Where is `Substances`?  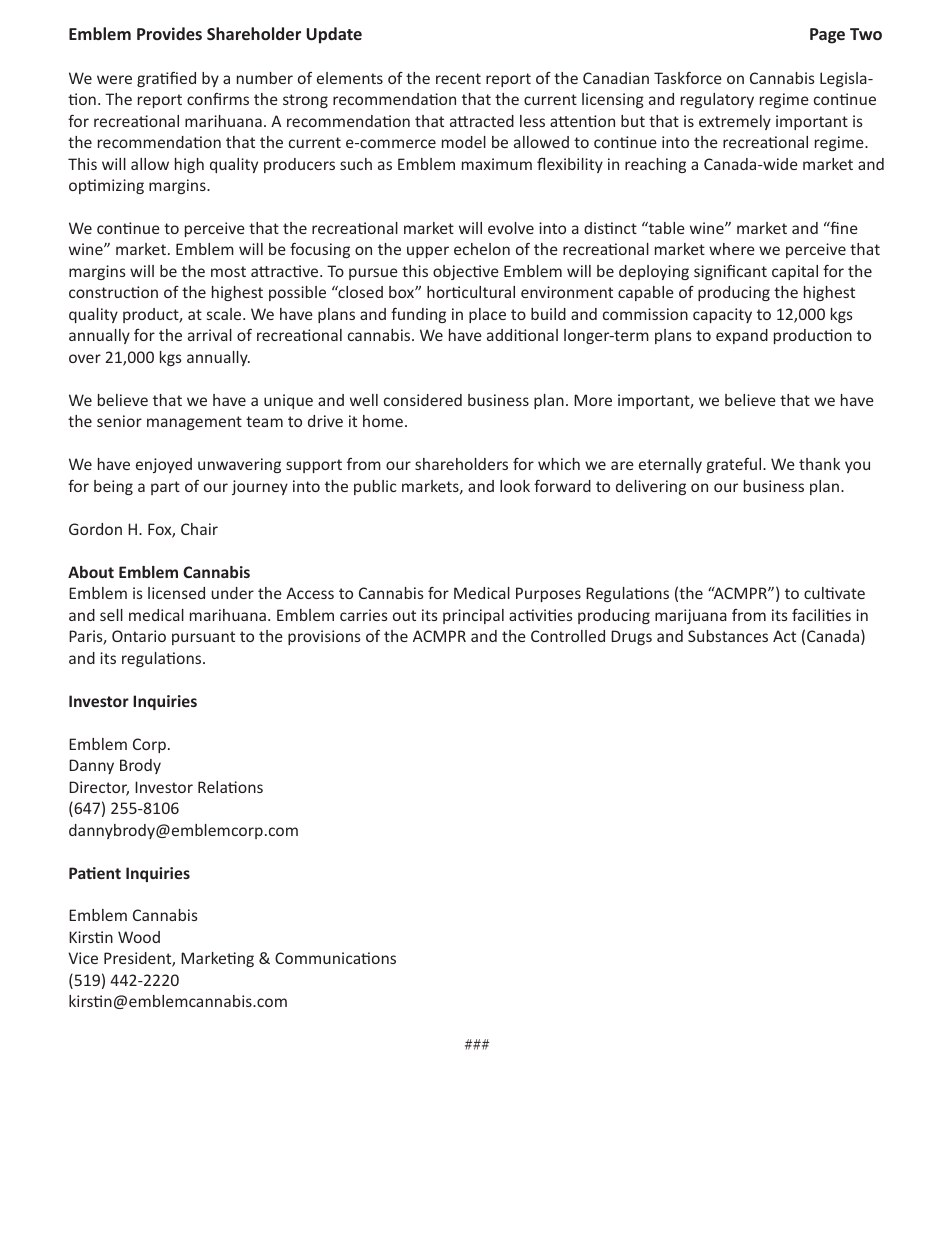
Substances is located at coordinates (728, 636).
